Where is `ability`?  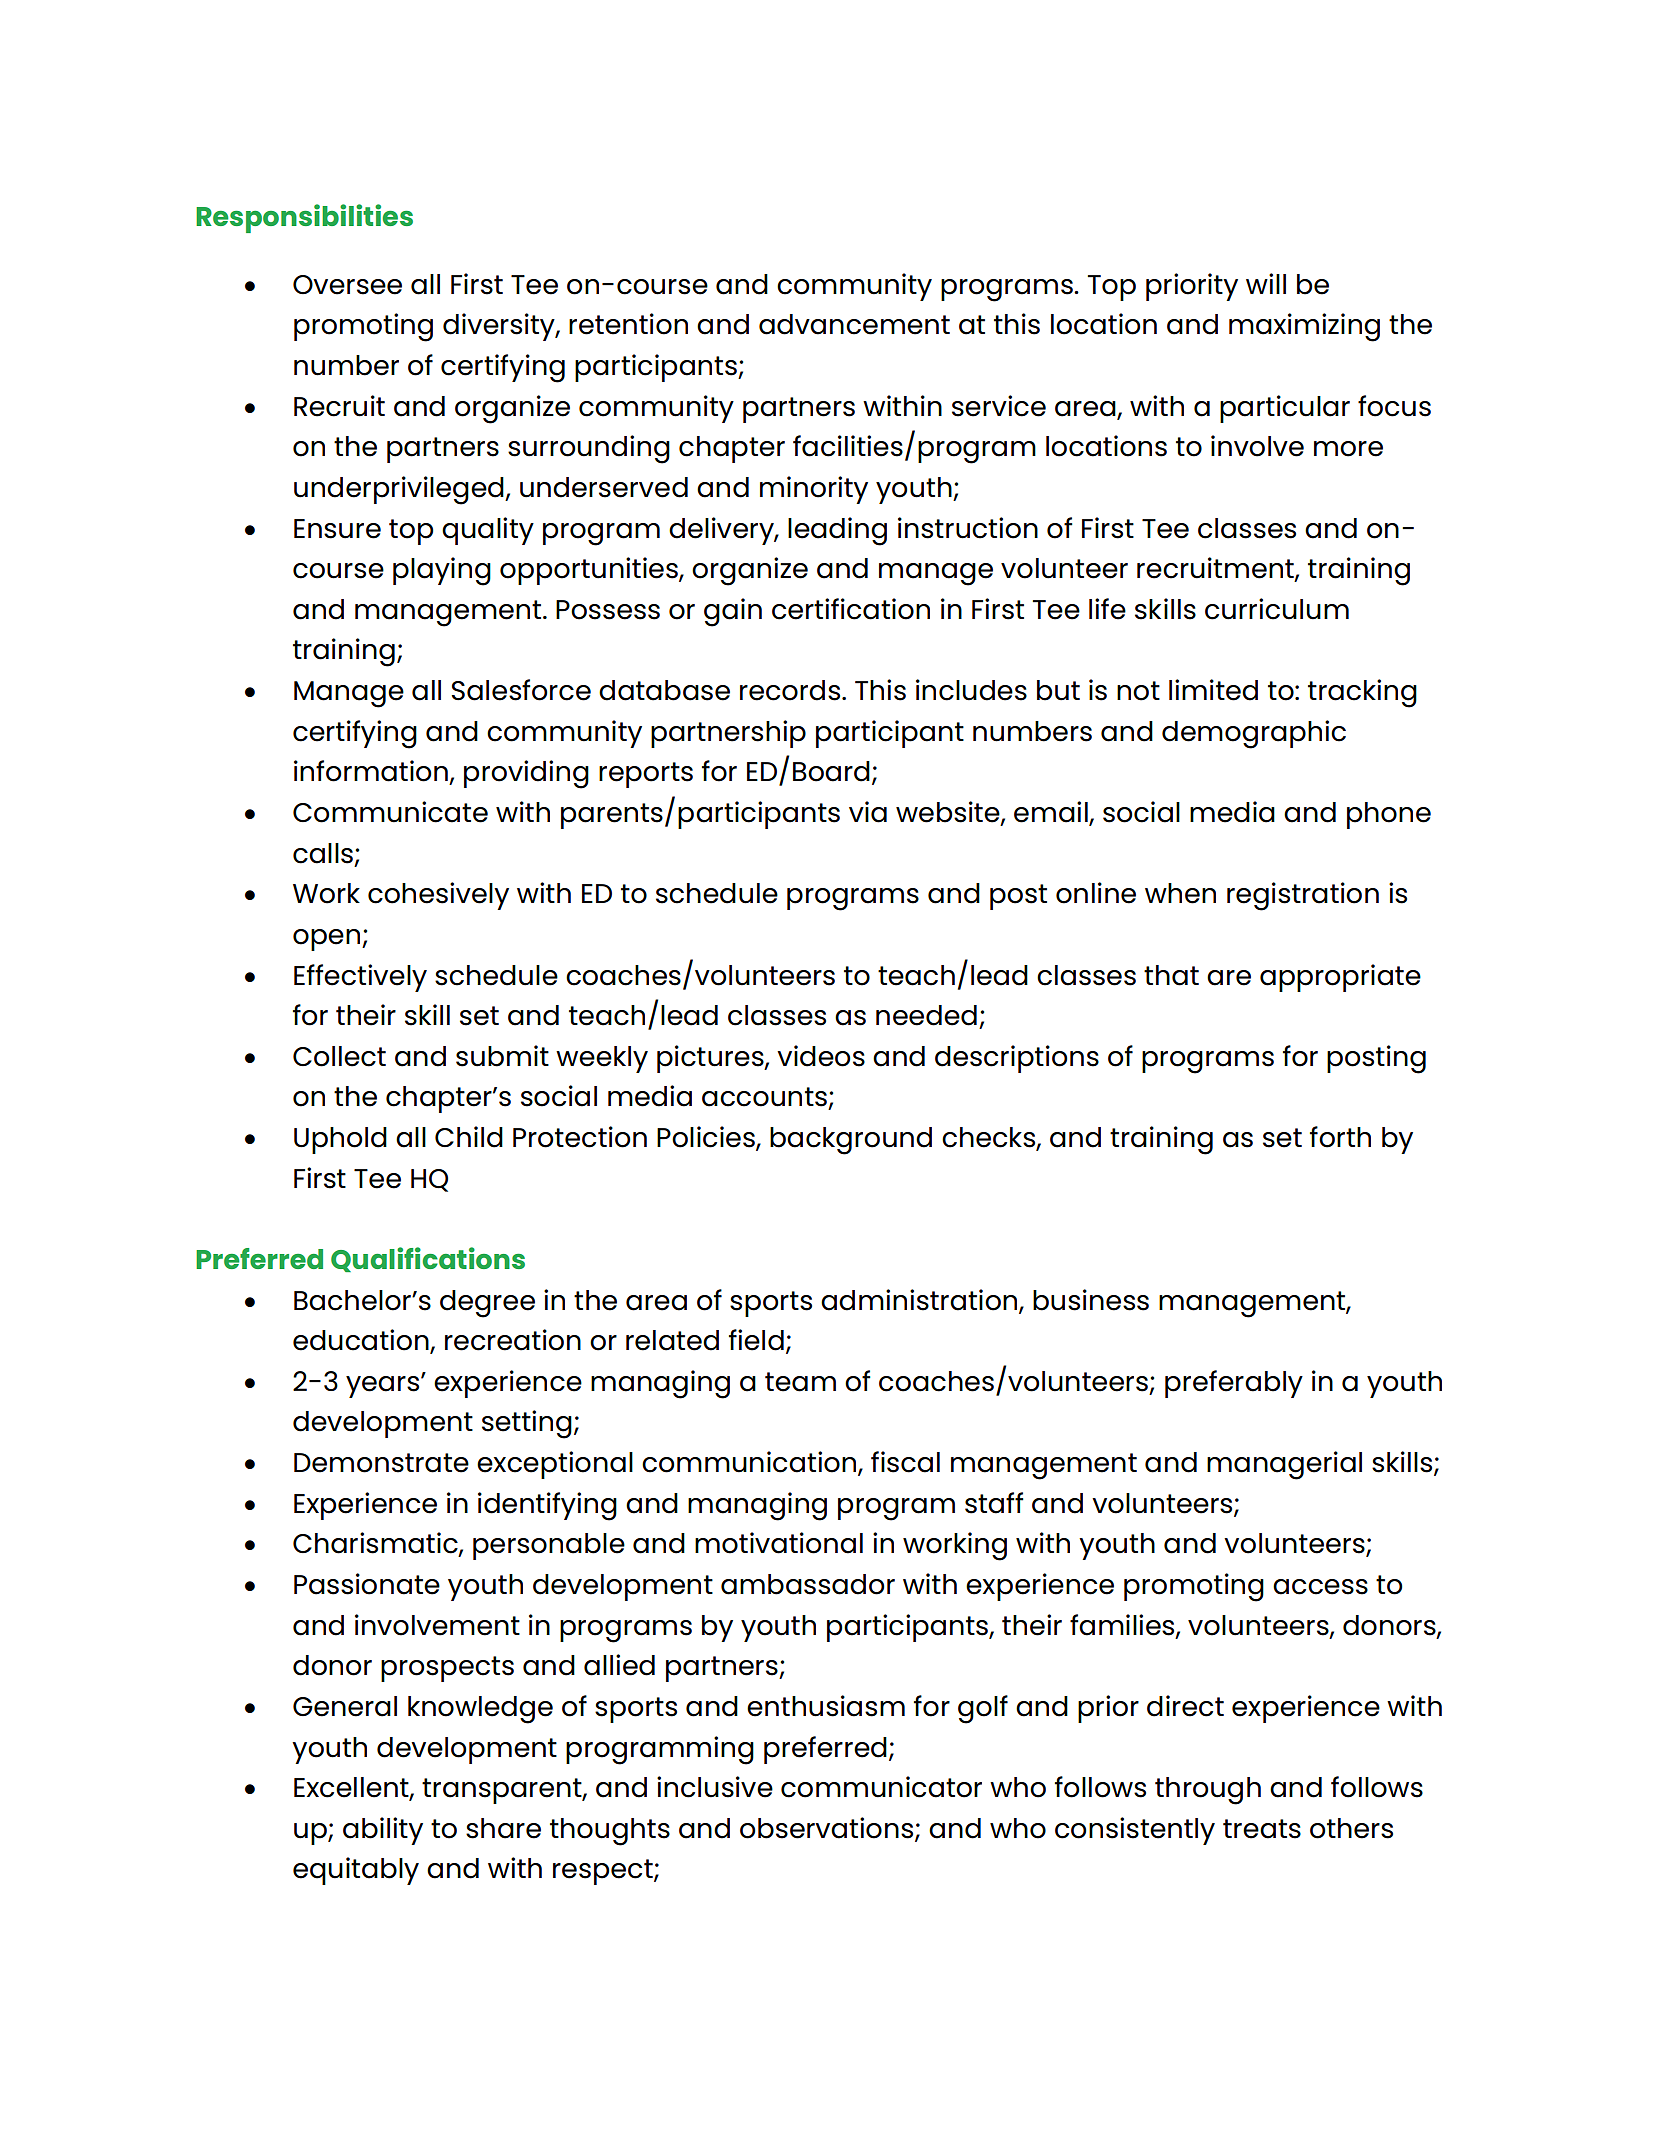 ability is located at coordinates (383, 1831).
